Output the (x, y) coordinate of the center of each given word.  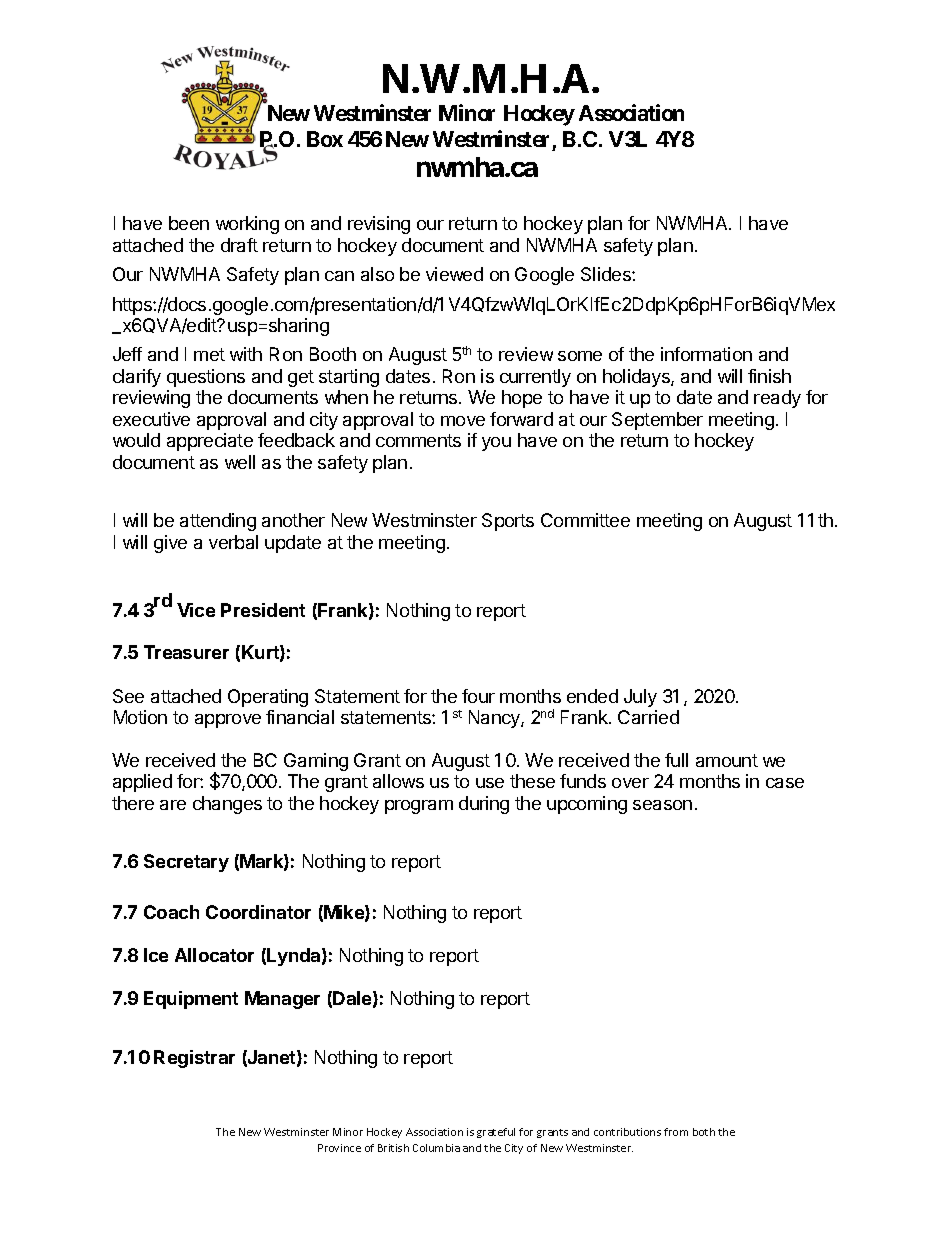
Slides (607, 274)
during (484, 805)
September (657, 421)
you (496, 444)
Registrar (194, 1059)
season (662, 805)
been (189, 223)
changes (227, 805)
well (240, 462)
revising (379, 225)
